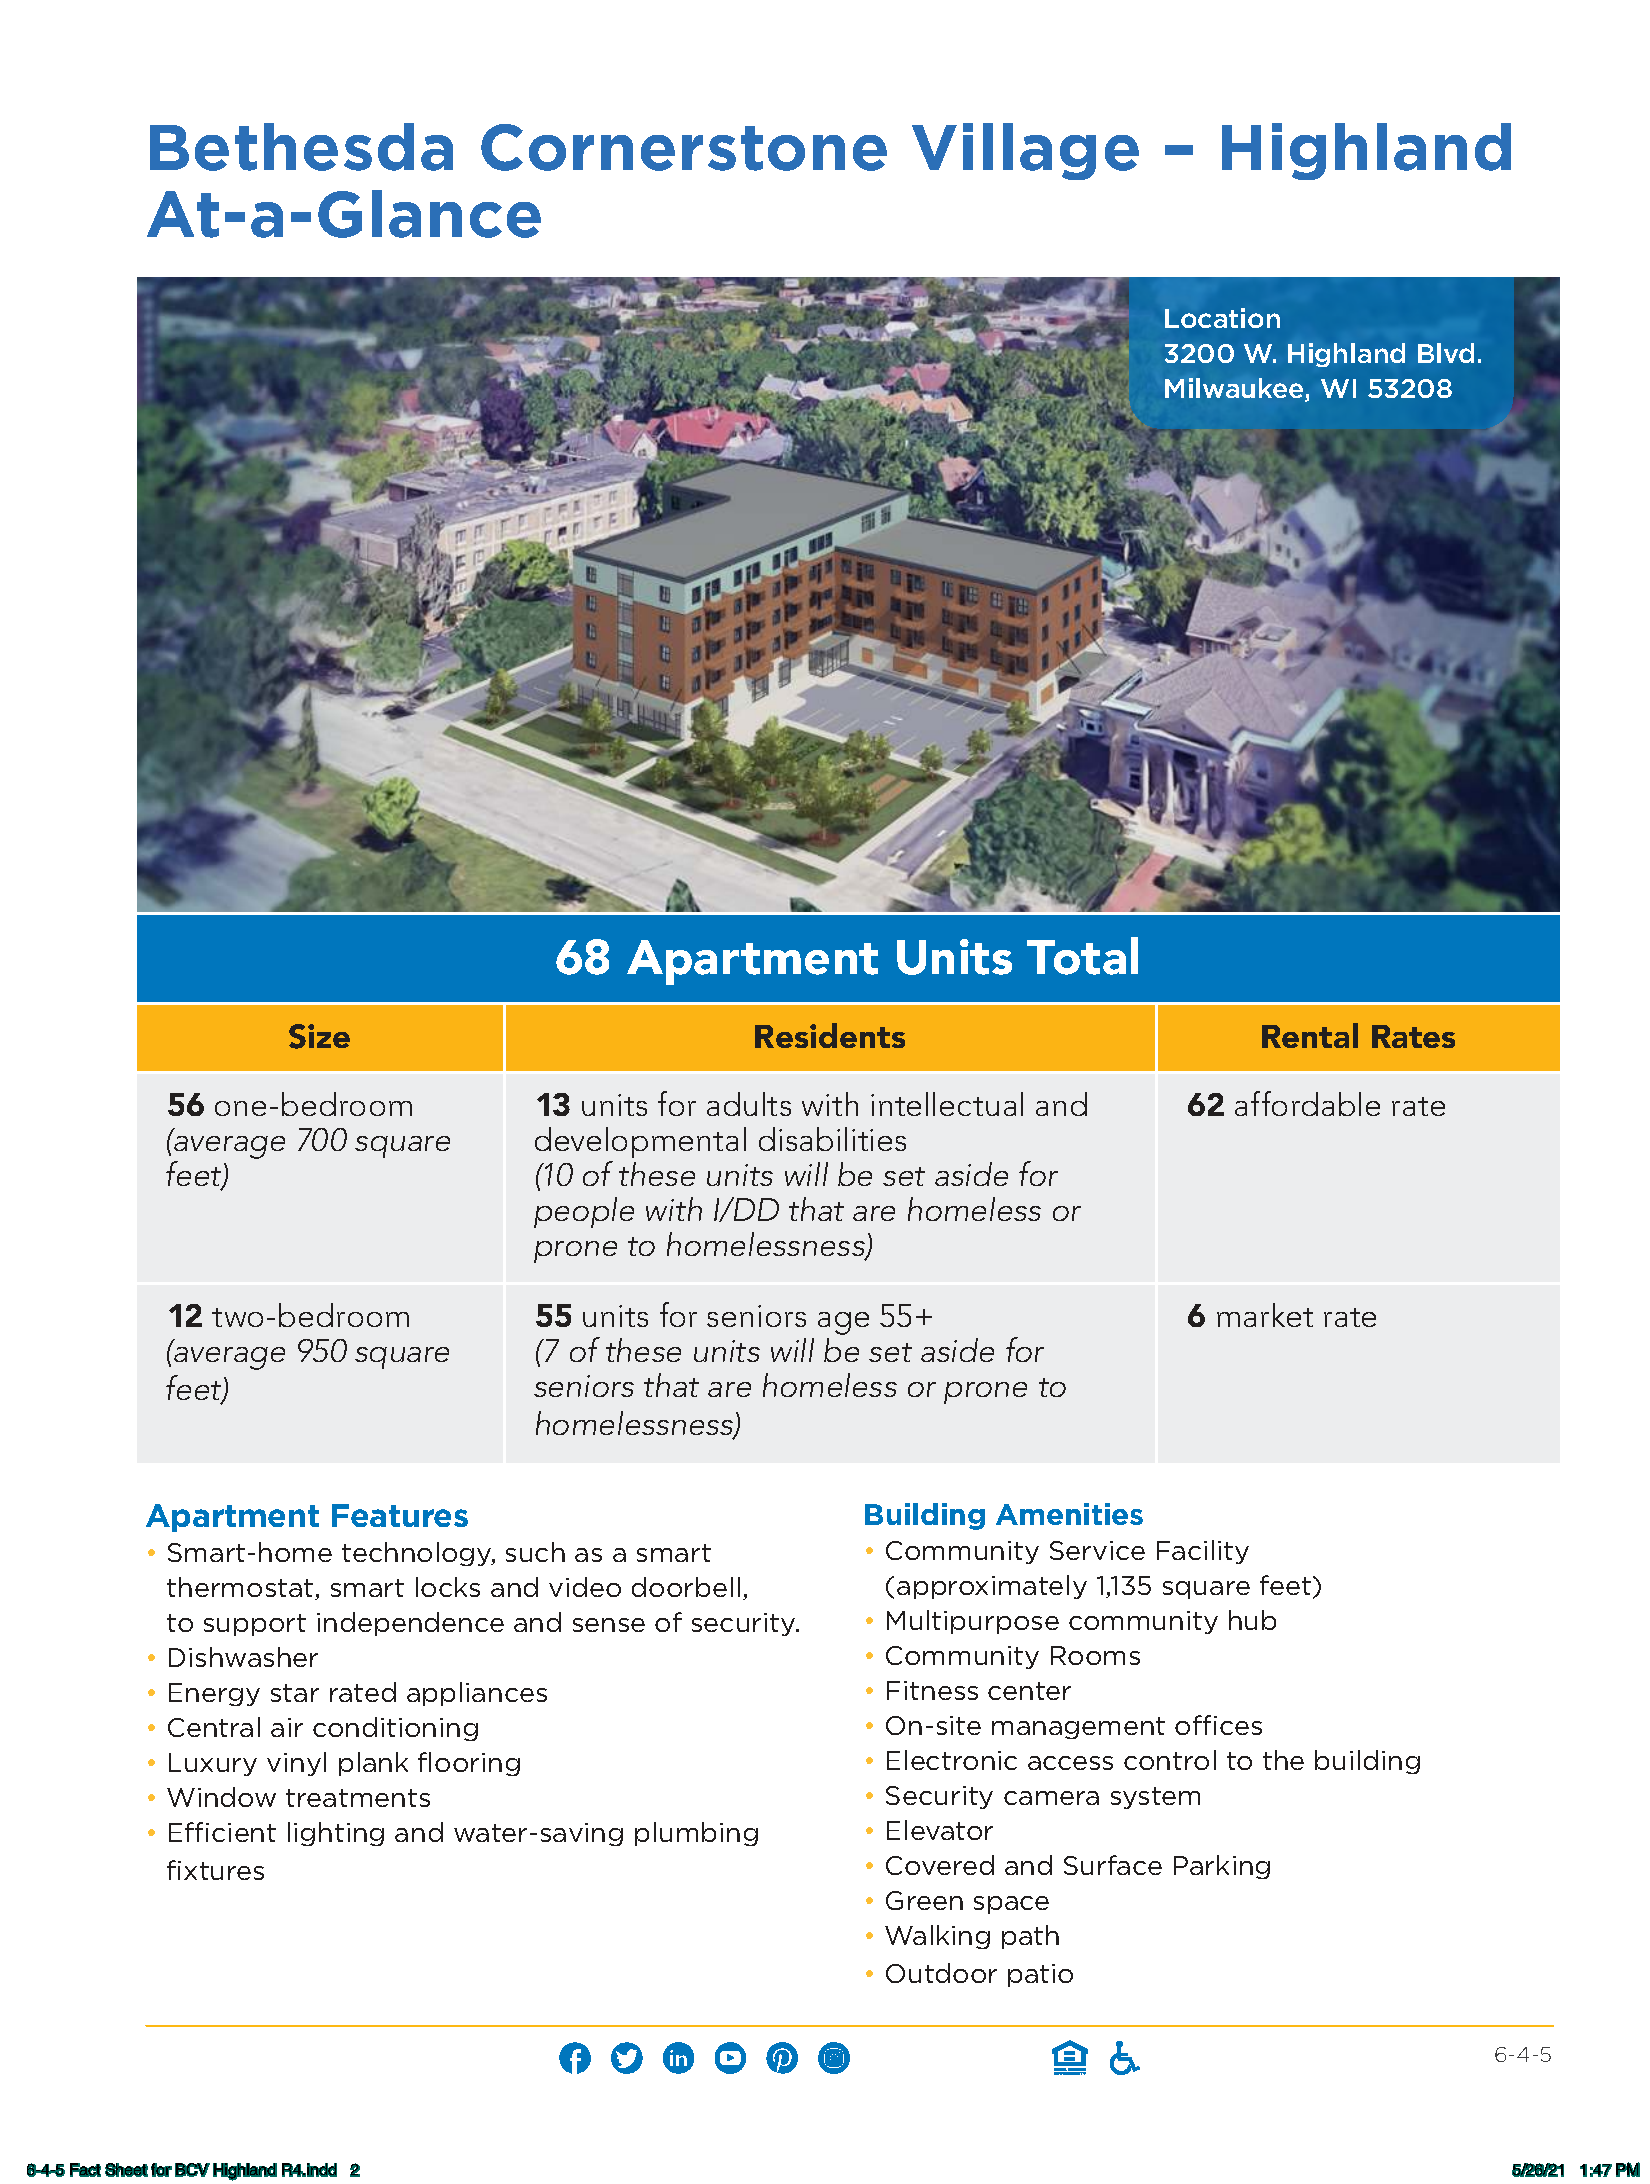  I want to click on disabilities, so click(832, 1139).
